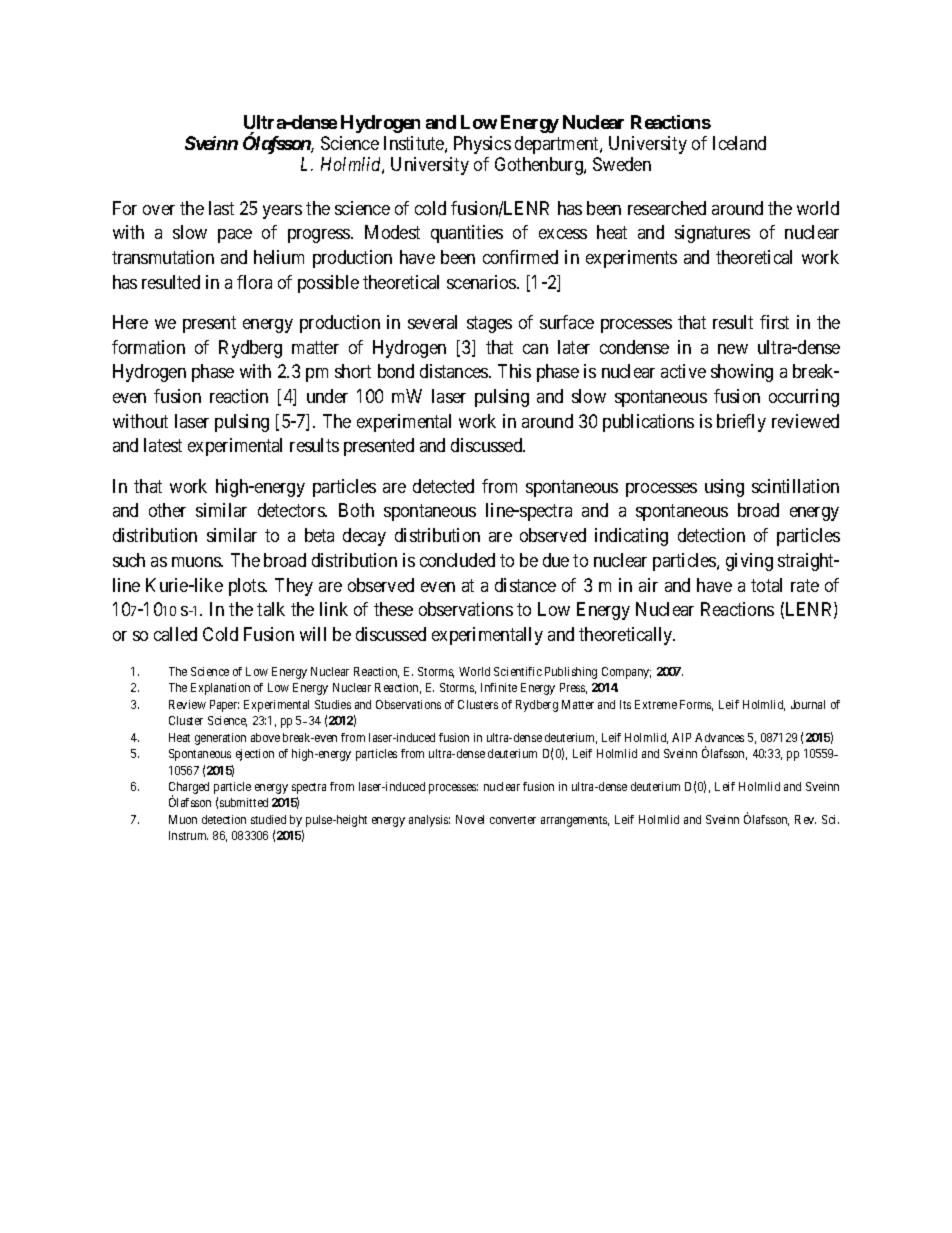 Image resolution: width=952 pixels, height=1233 pixels. I want to click on last, so click(221, 208).
